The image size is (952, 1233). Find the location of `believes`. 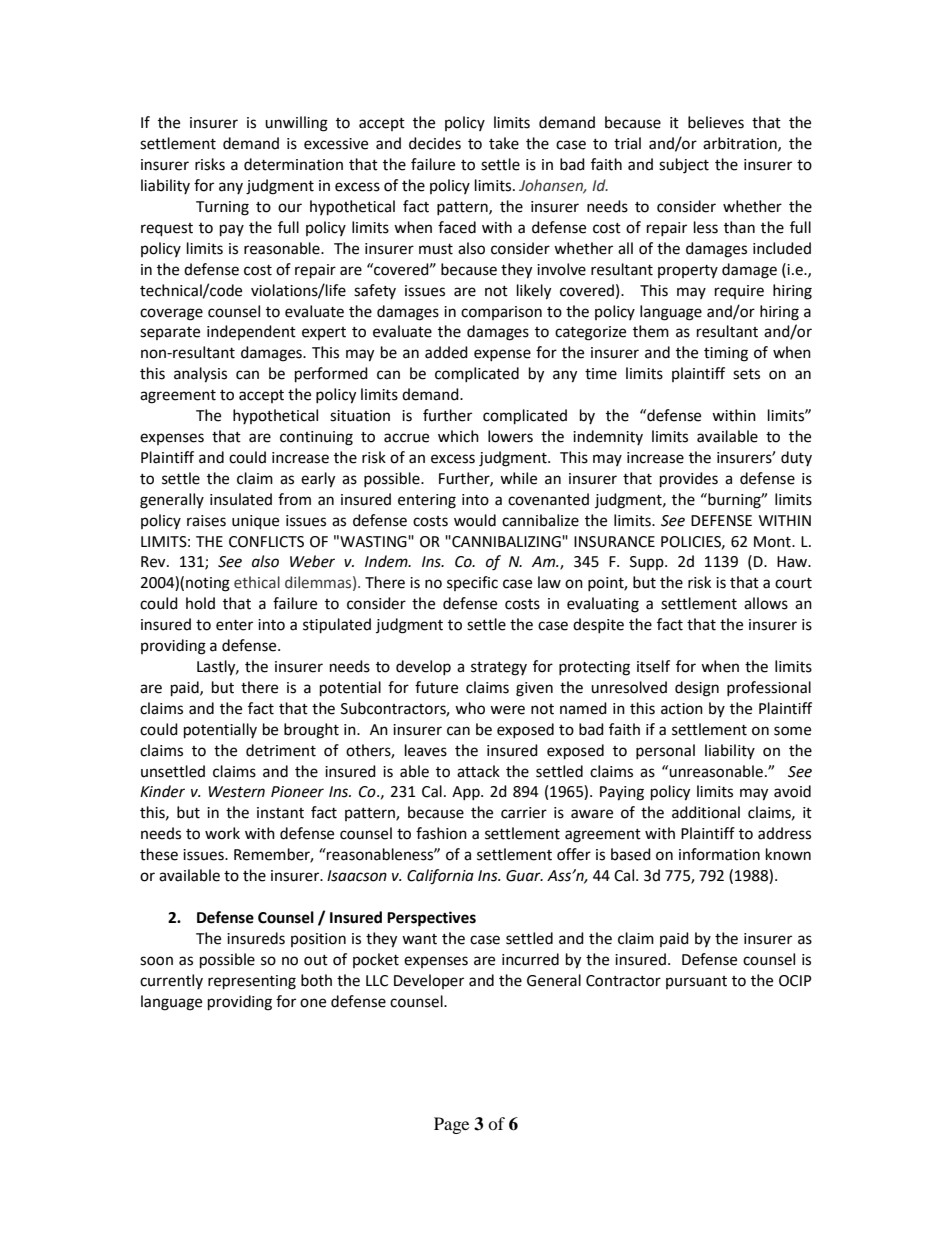

believes is located at coordinates (716, 122).
